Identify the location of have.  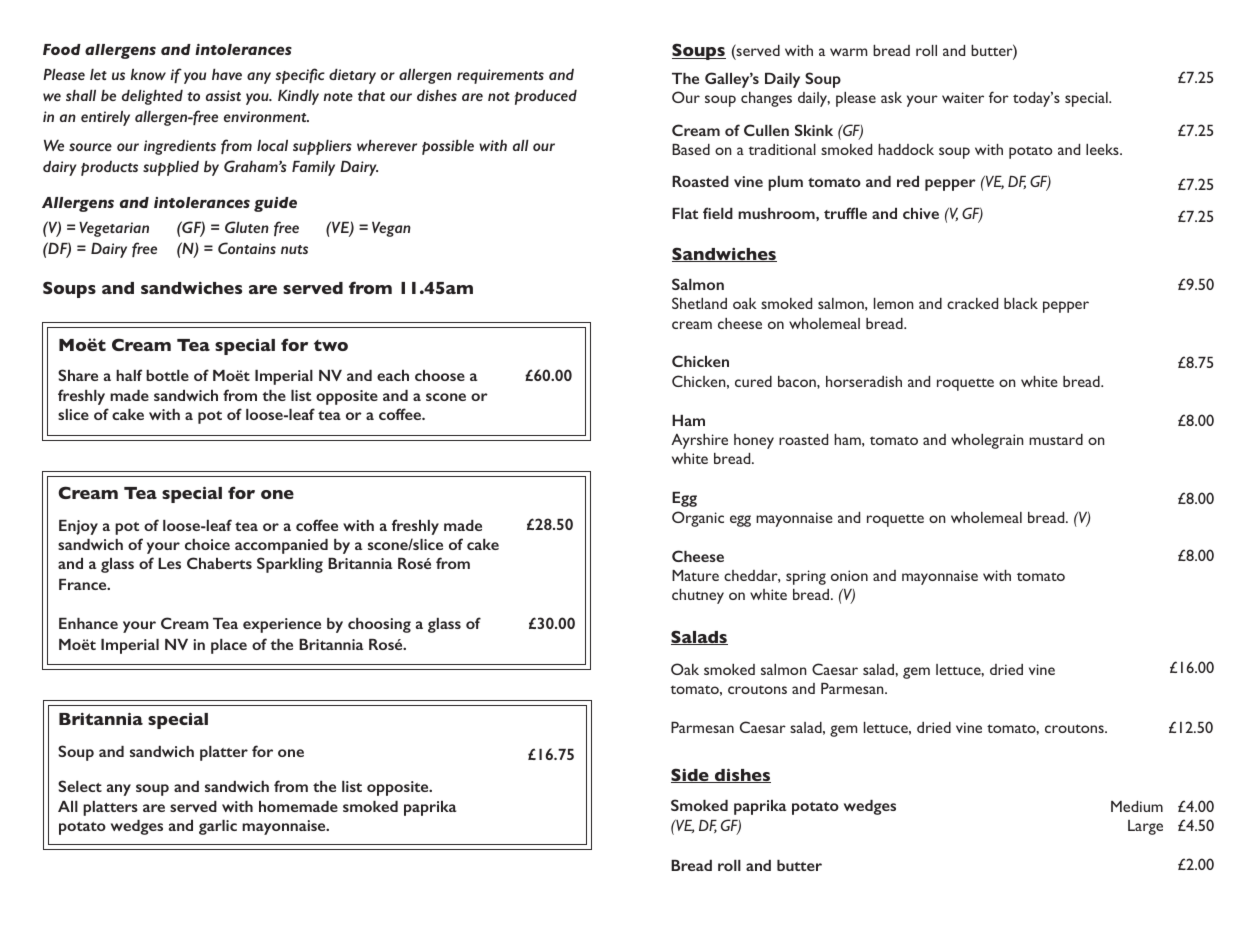
(227, 74).
